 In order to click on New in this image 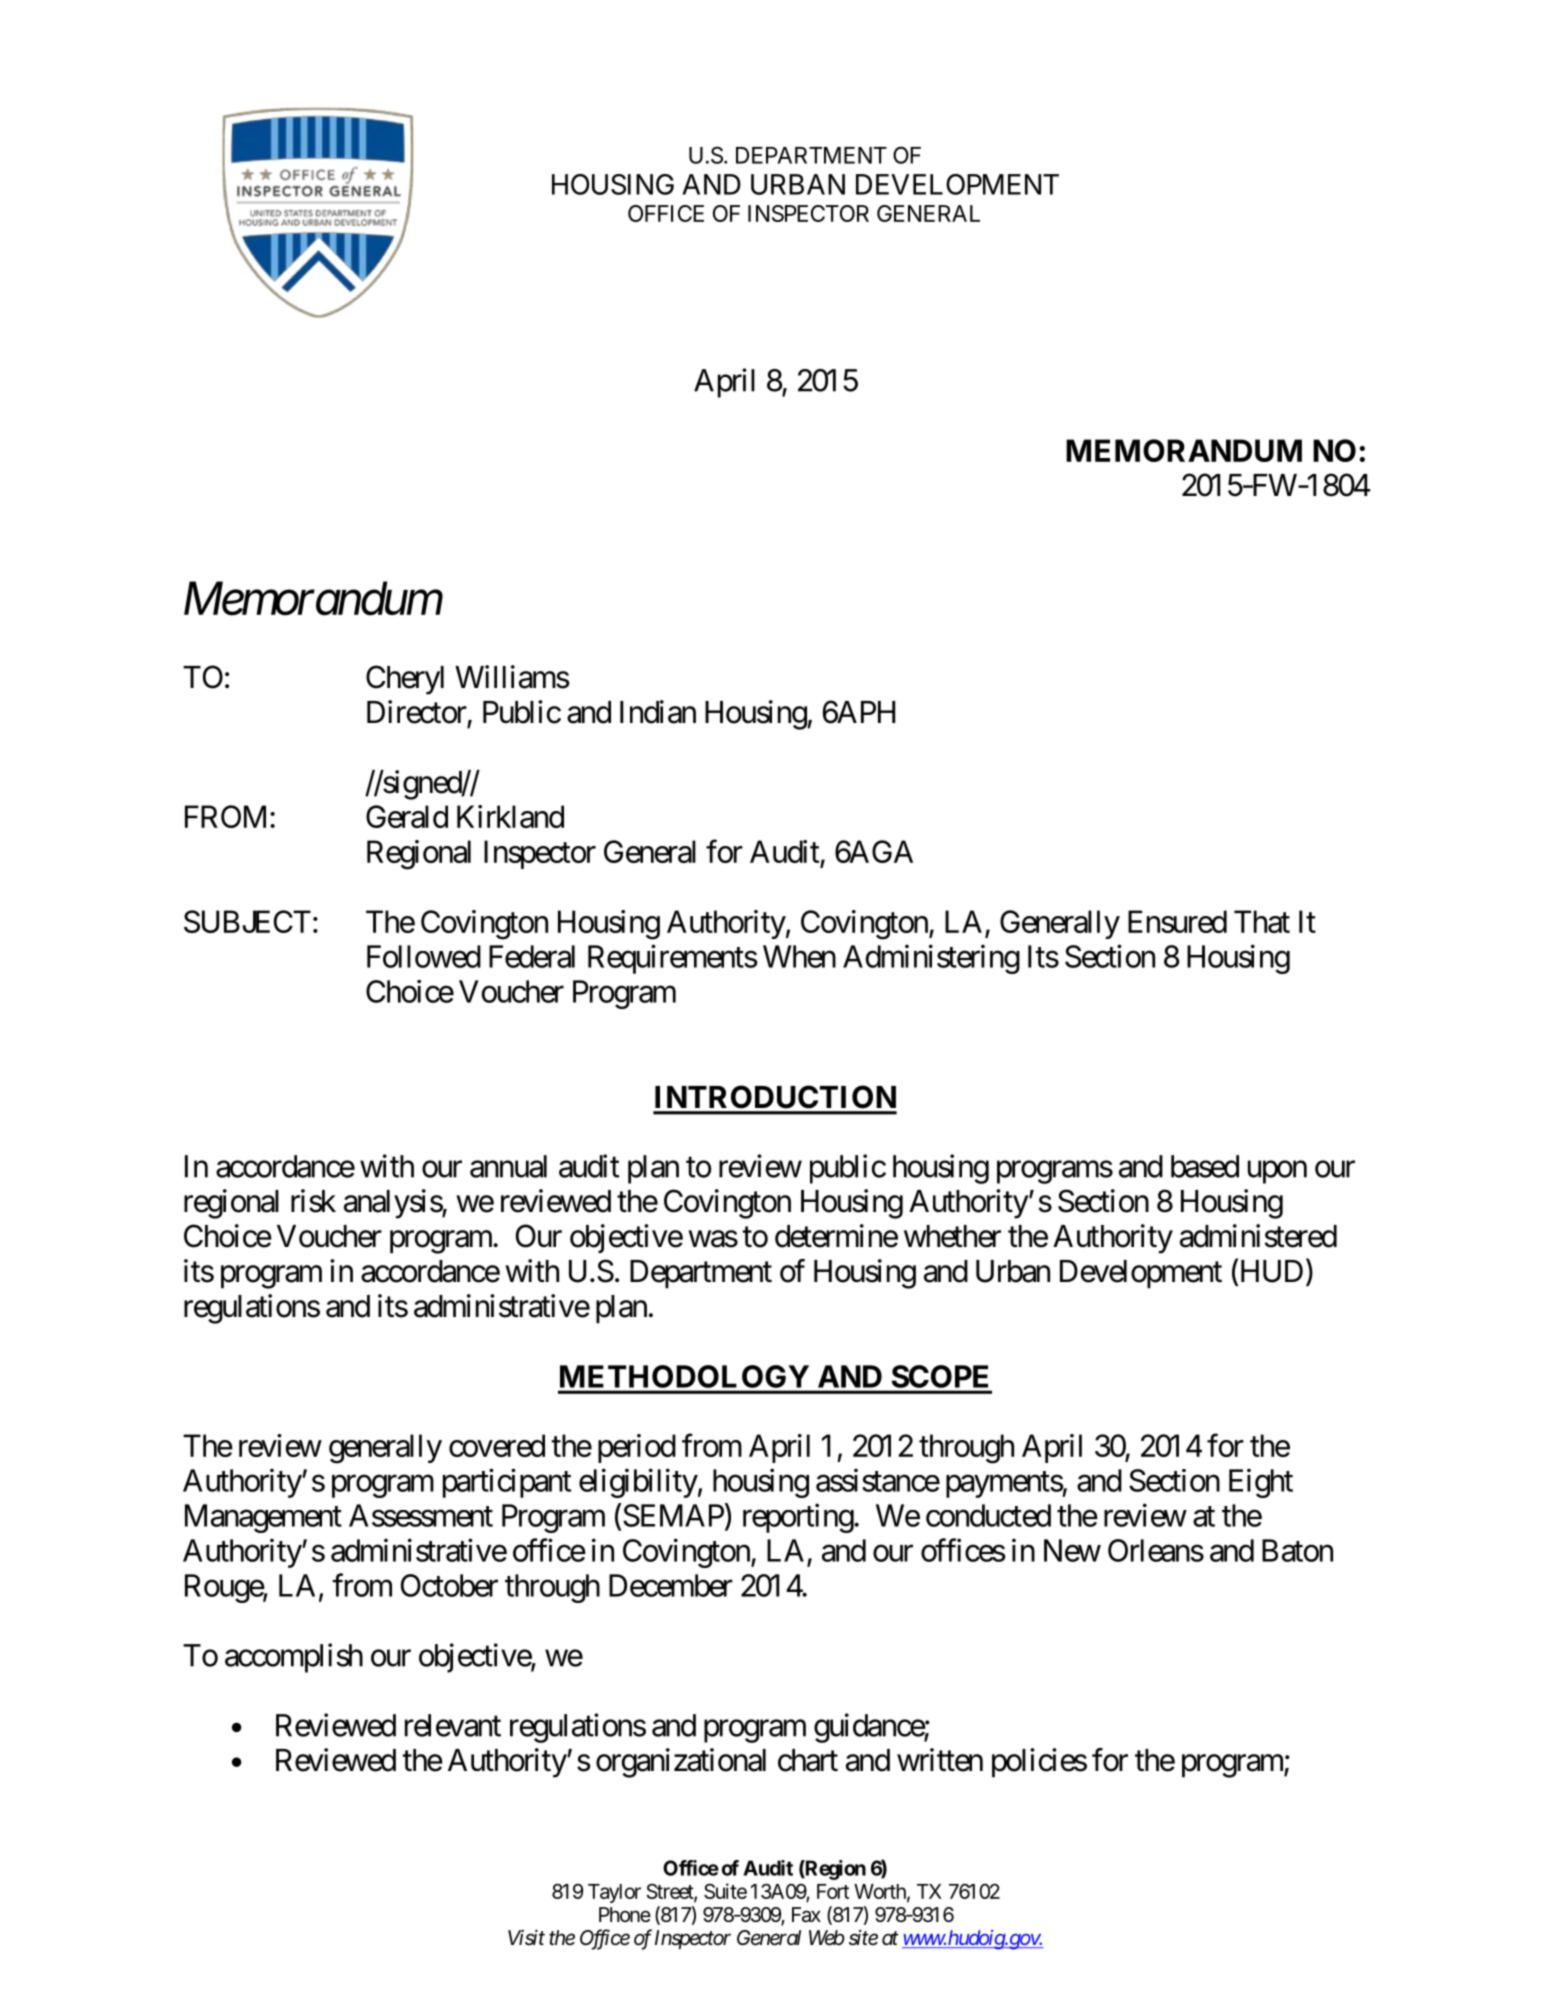, I will do `click(1072, 1550)`.
